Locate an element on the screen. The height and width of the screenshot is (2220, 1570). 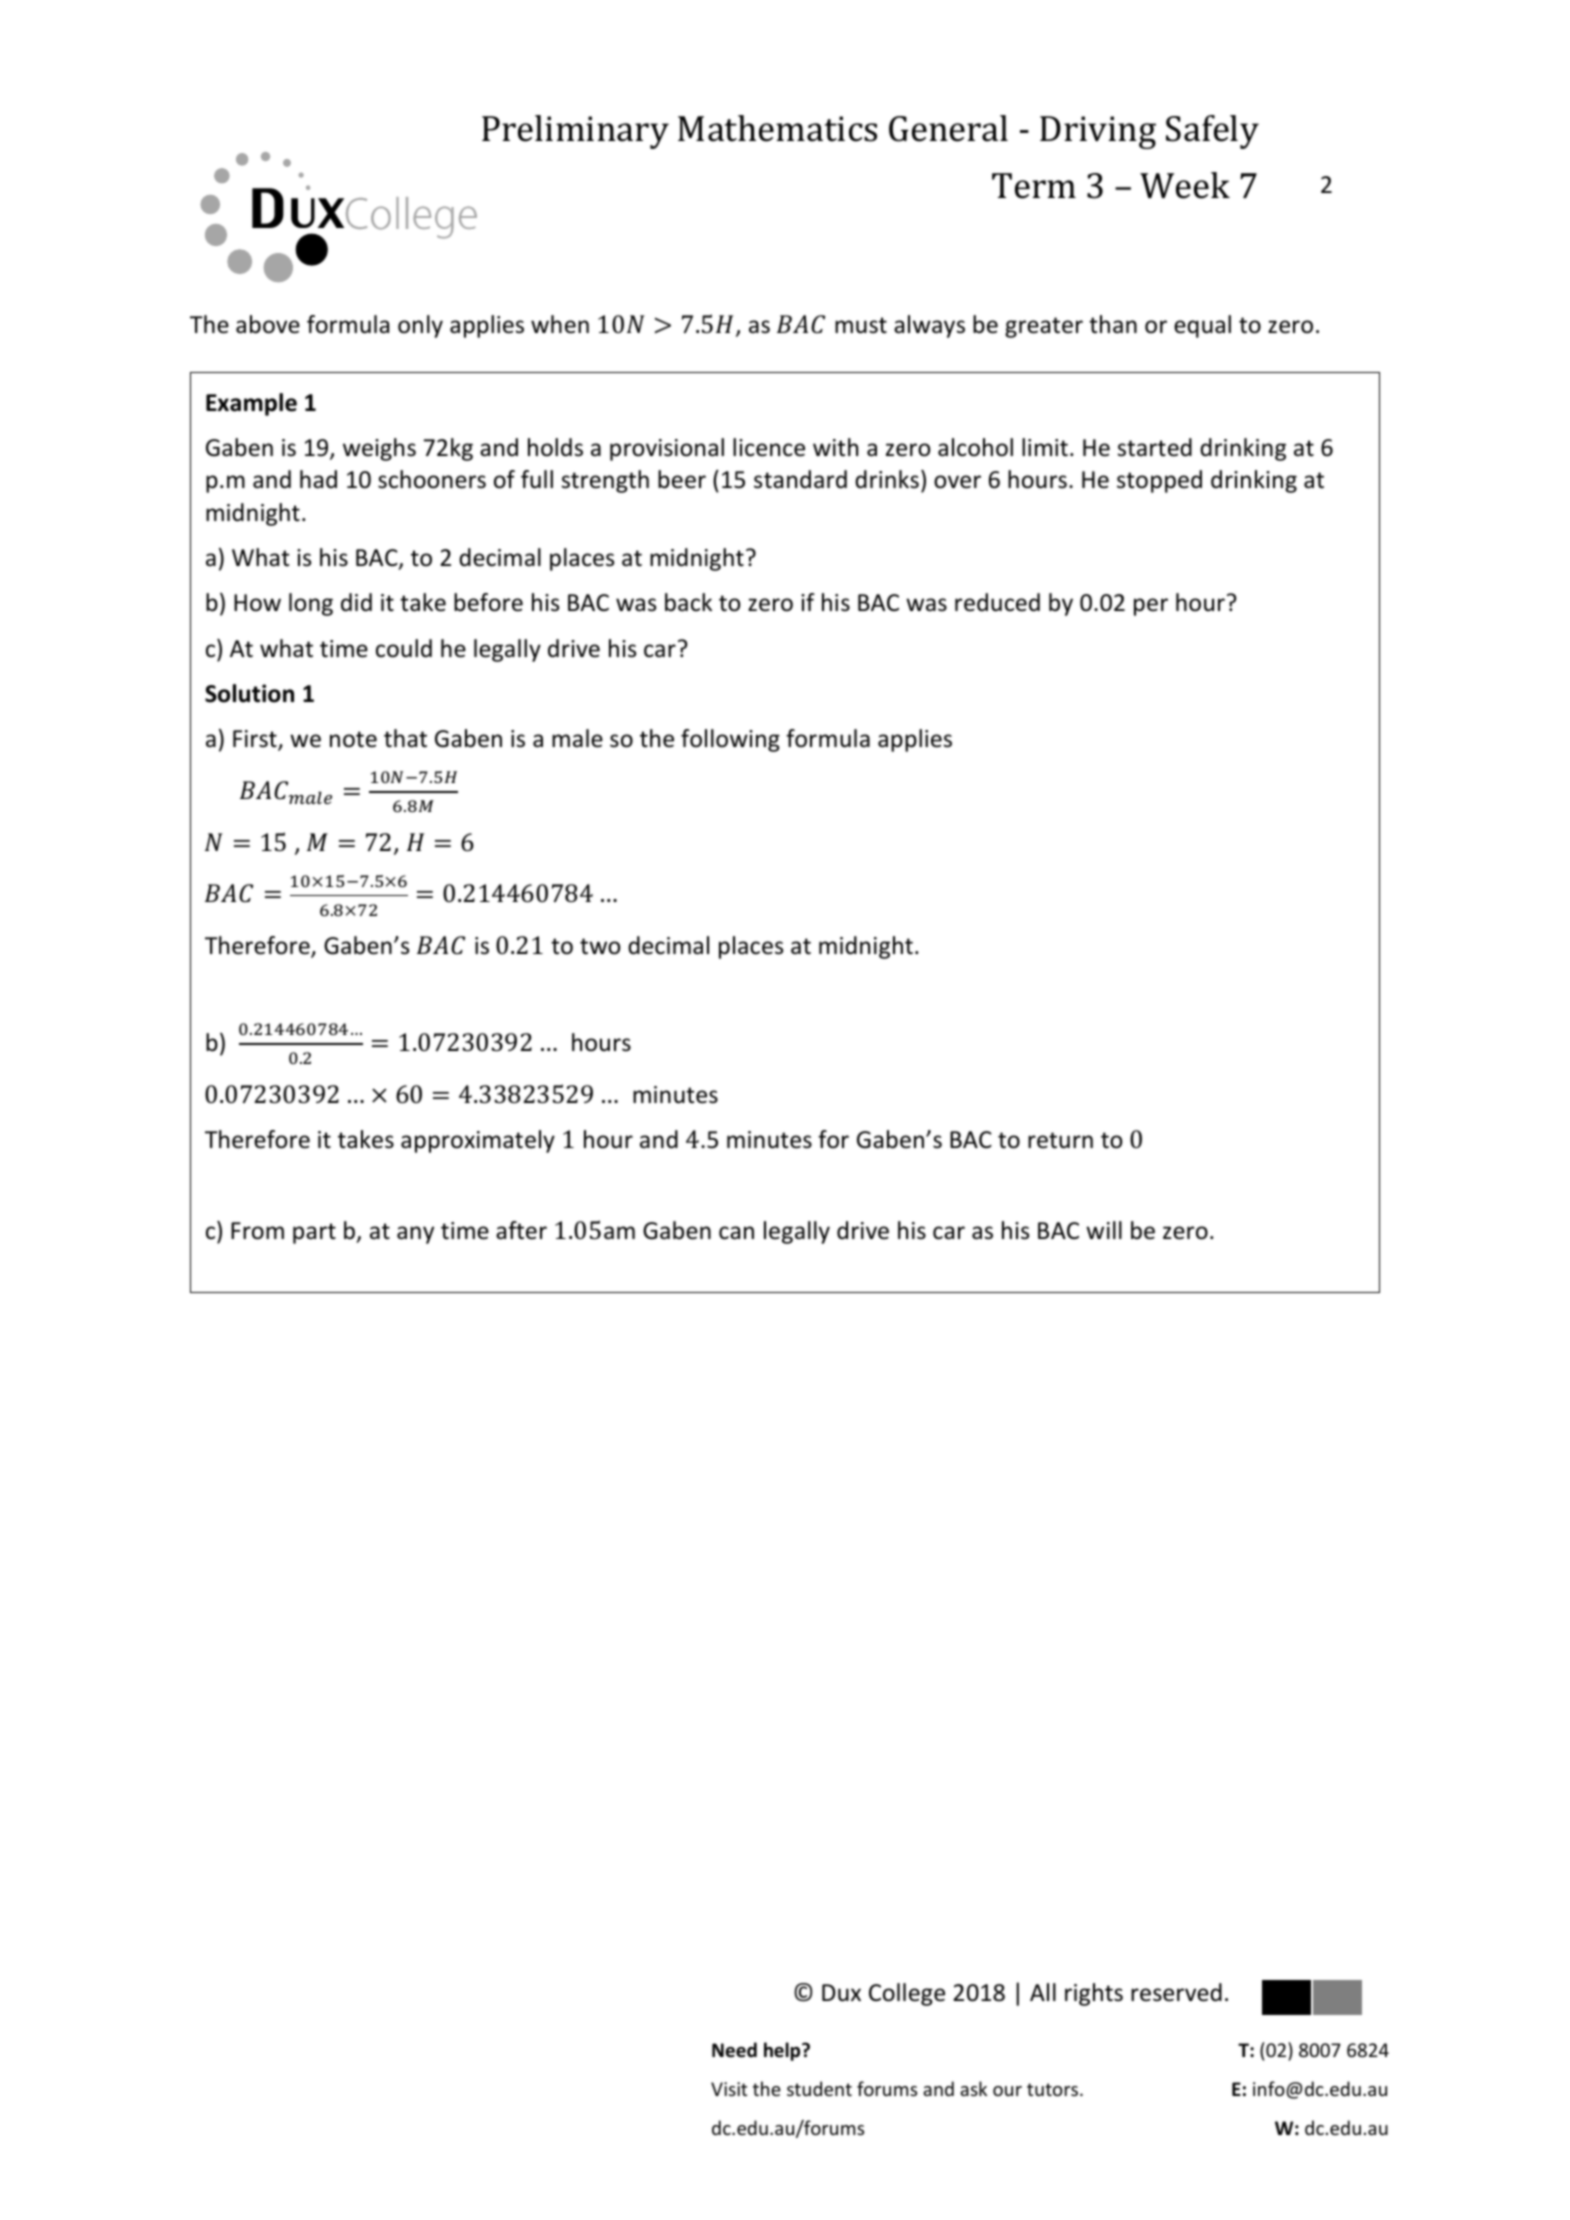
following is located at coordinates (730, 740).
